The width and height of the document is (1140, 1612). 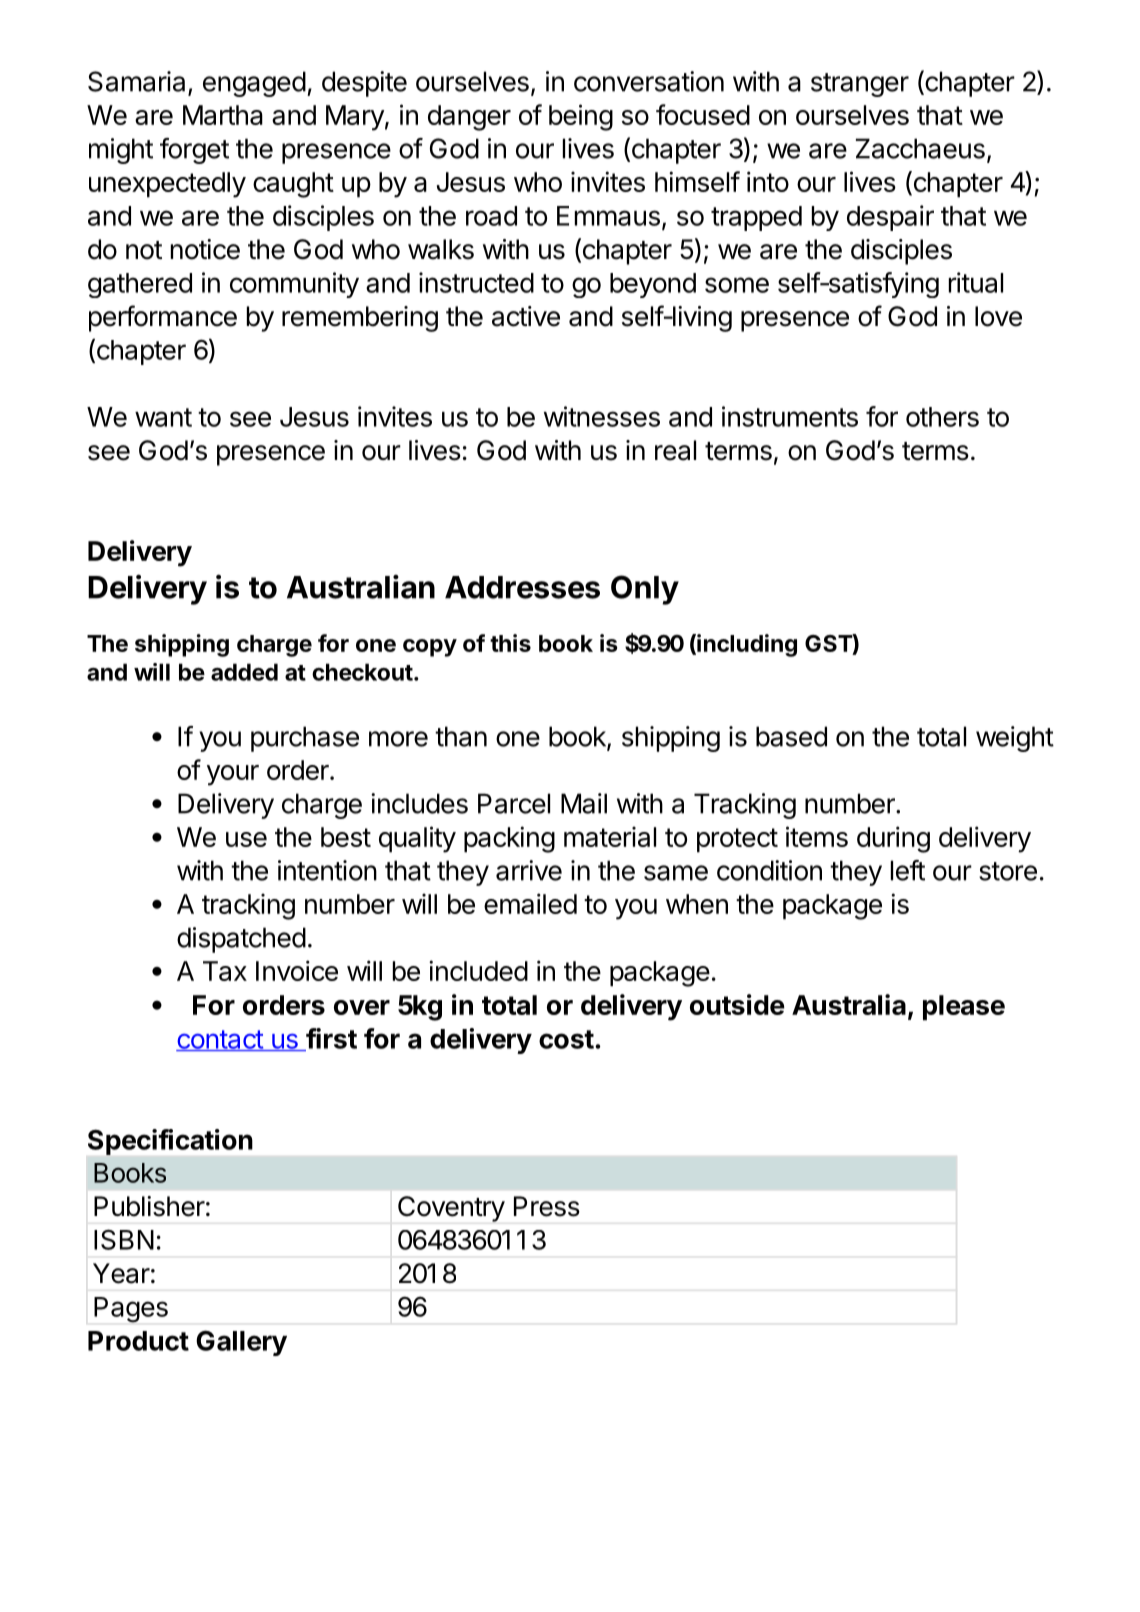 What do you see at coordinates (964, 1008) in the document?
I see `please` at bounding box center [964, 1008].
